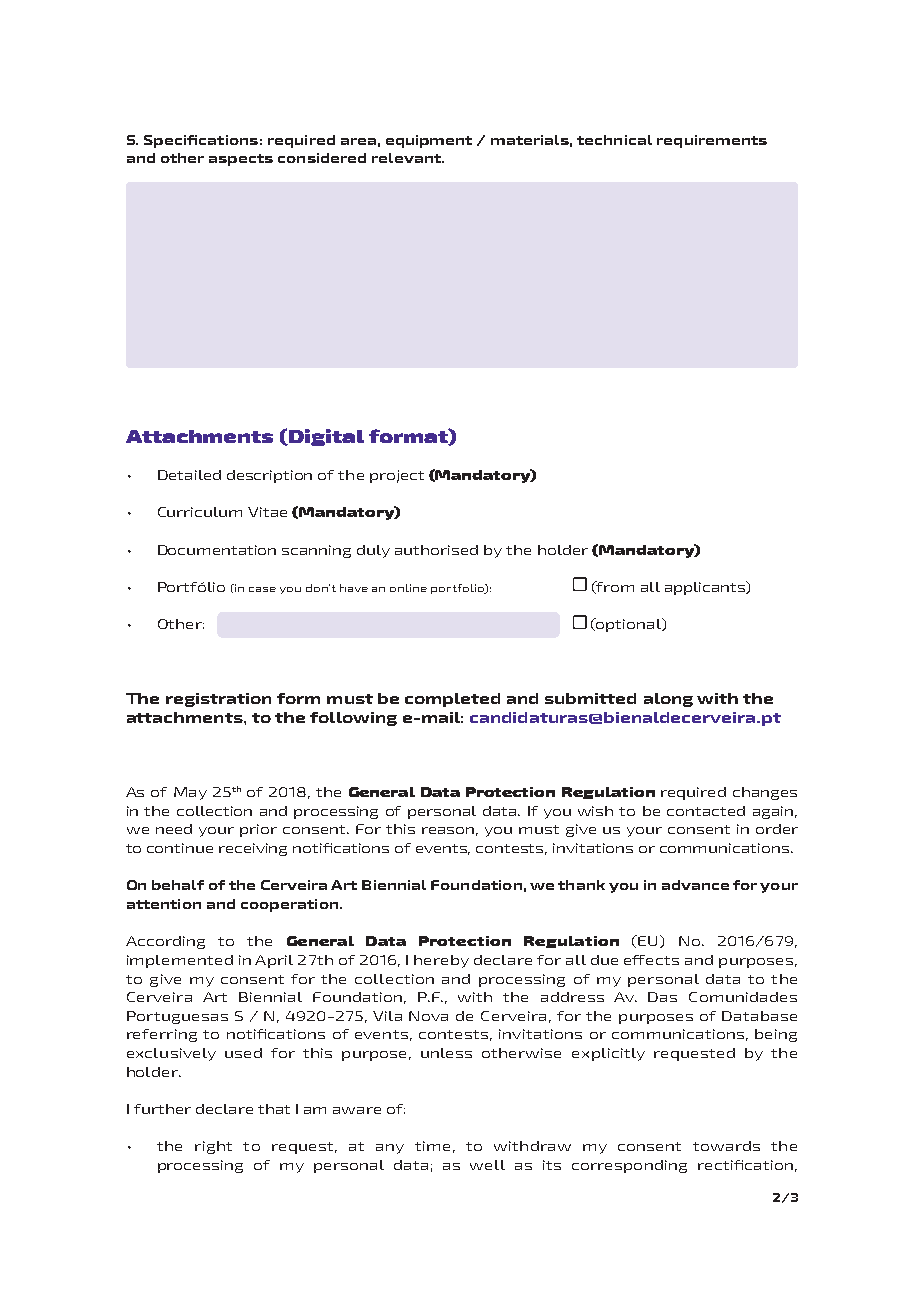 The height and width of the document is (1308, 924). Describe the element at coordinates (706, 811) in the document. I see `contacted` at that location.
